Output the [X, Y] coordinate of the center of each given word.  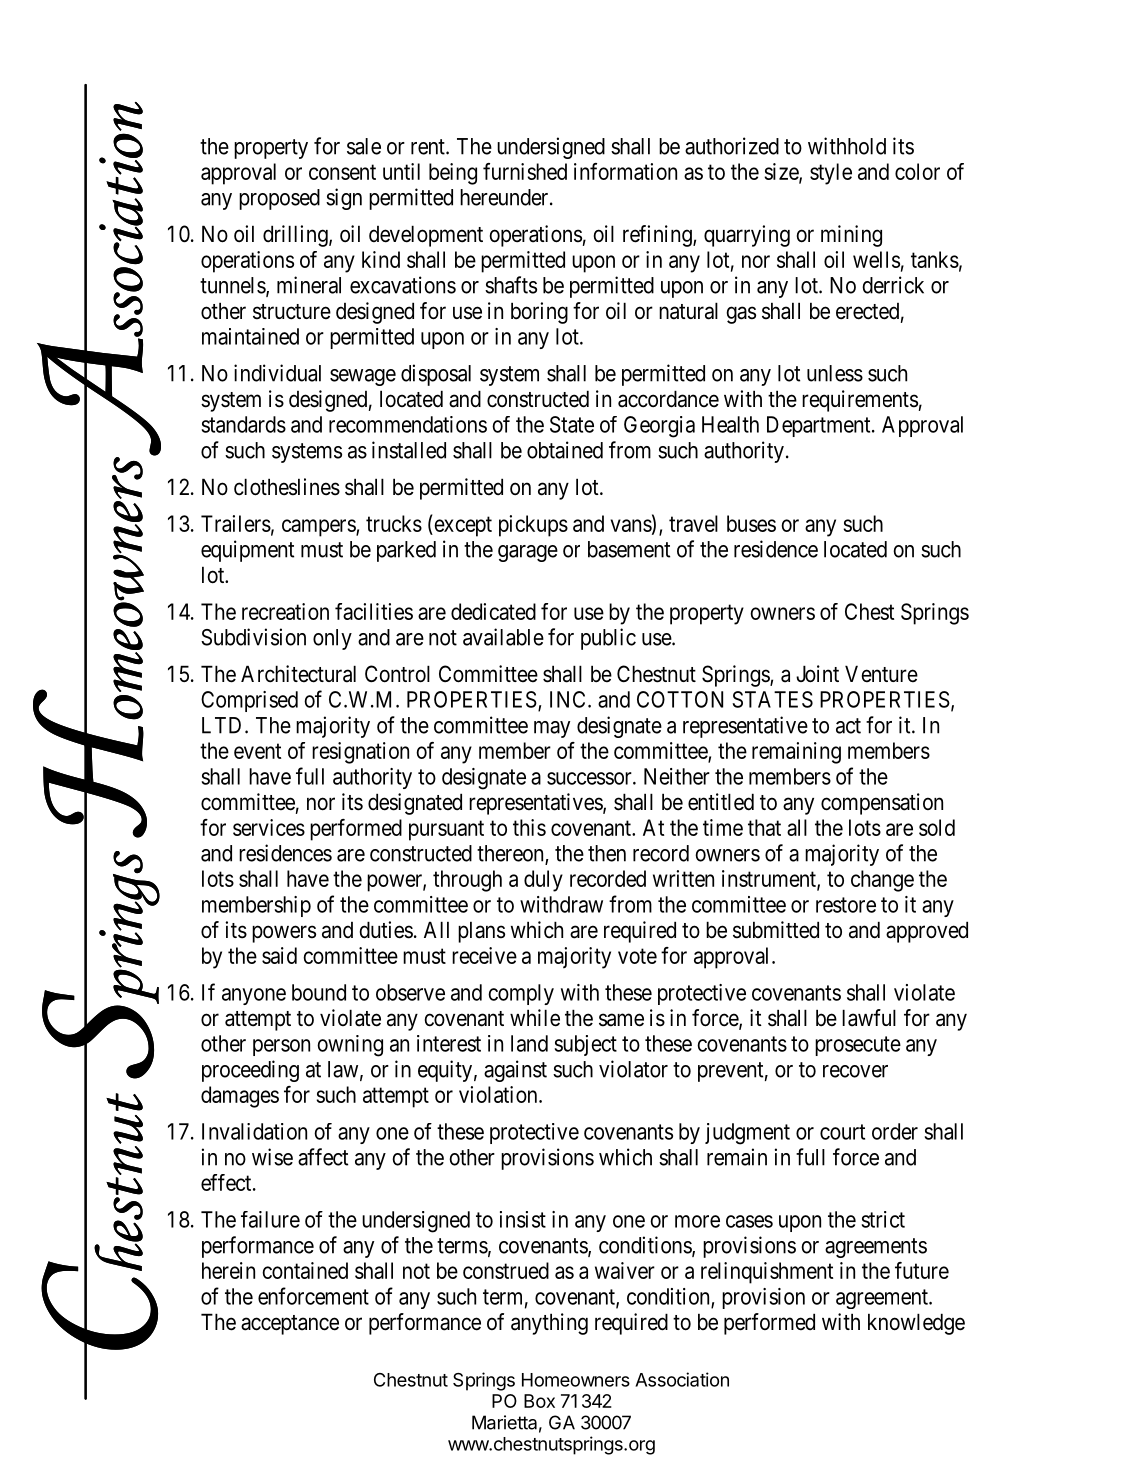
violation [499, 1094]
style [831, 174]
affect [323, 1157]
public [608, 639]
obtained [565, 450]
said [279, 955]
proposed [279, 199]
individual [277, 373]
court [842, 1132]
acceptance [290, 1325]
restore [846, 905]
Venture [881, 674]
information [625, 171]
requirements [860, 401]
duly [543, 881]
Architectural [298, 674]
